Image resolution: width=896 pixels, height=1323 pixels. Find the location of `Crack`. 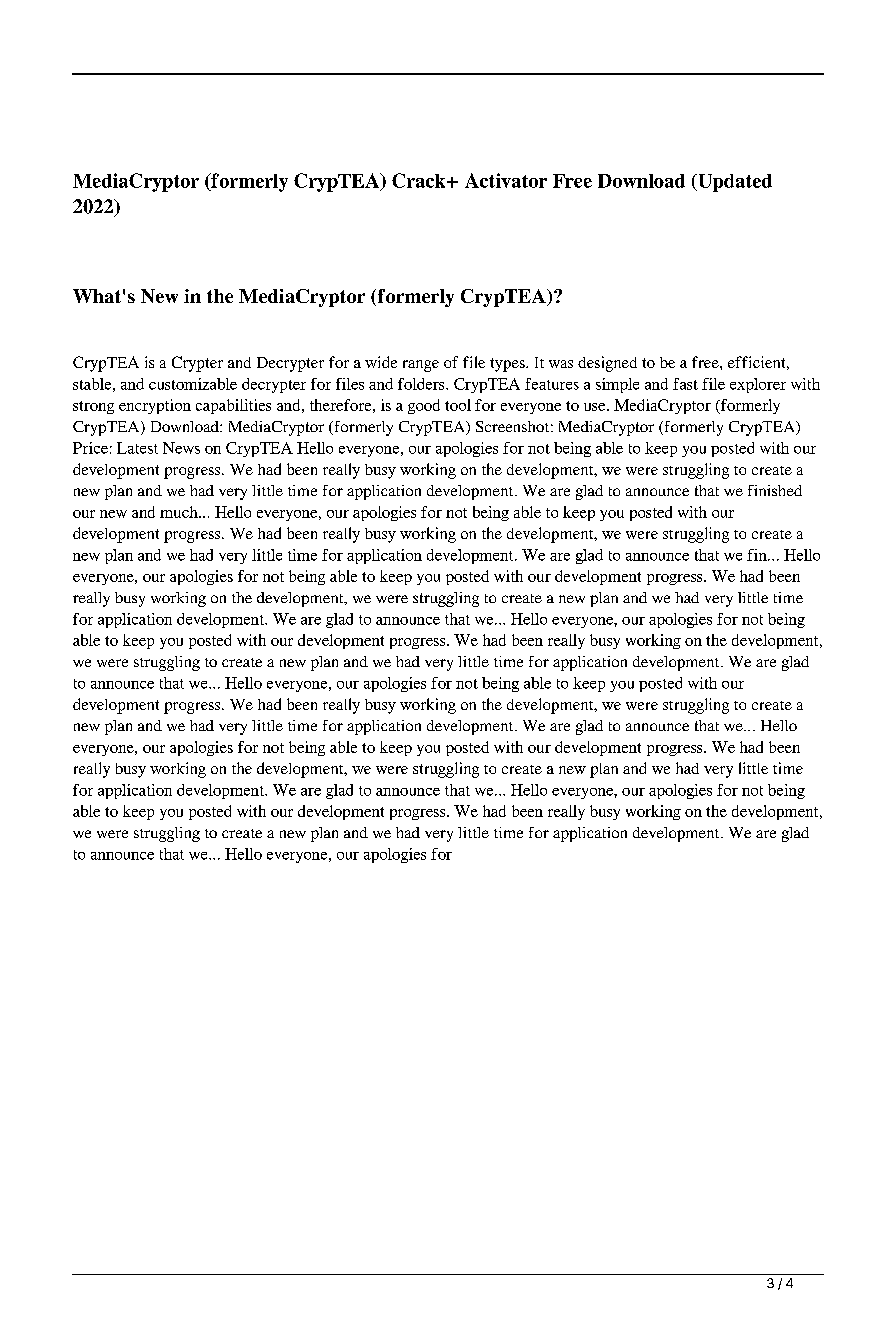

Crack is located at coordinates (420, 180).
